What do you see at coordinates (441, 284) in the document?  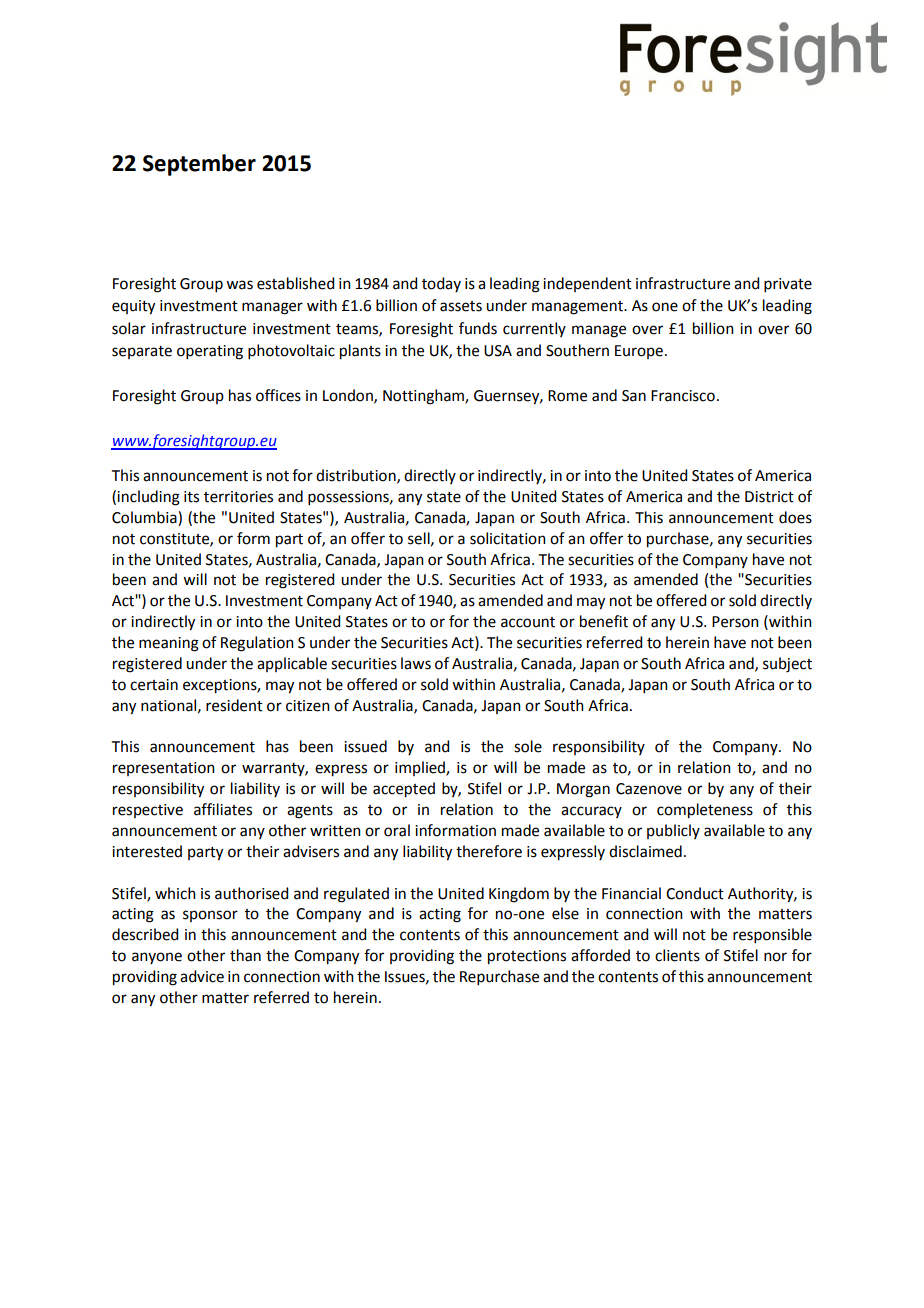 I see `today` at bounding box center [441, 284].
